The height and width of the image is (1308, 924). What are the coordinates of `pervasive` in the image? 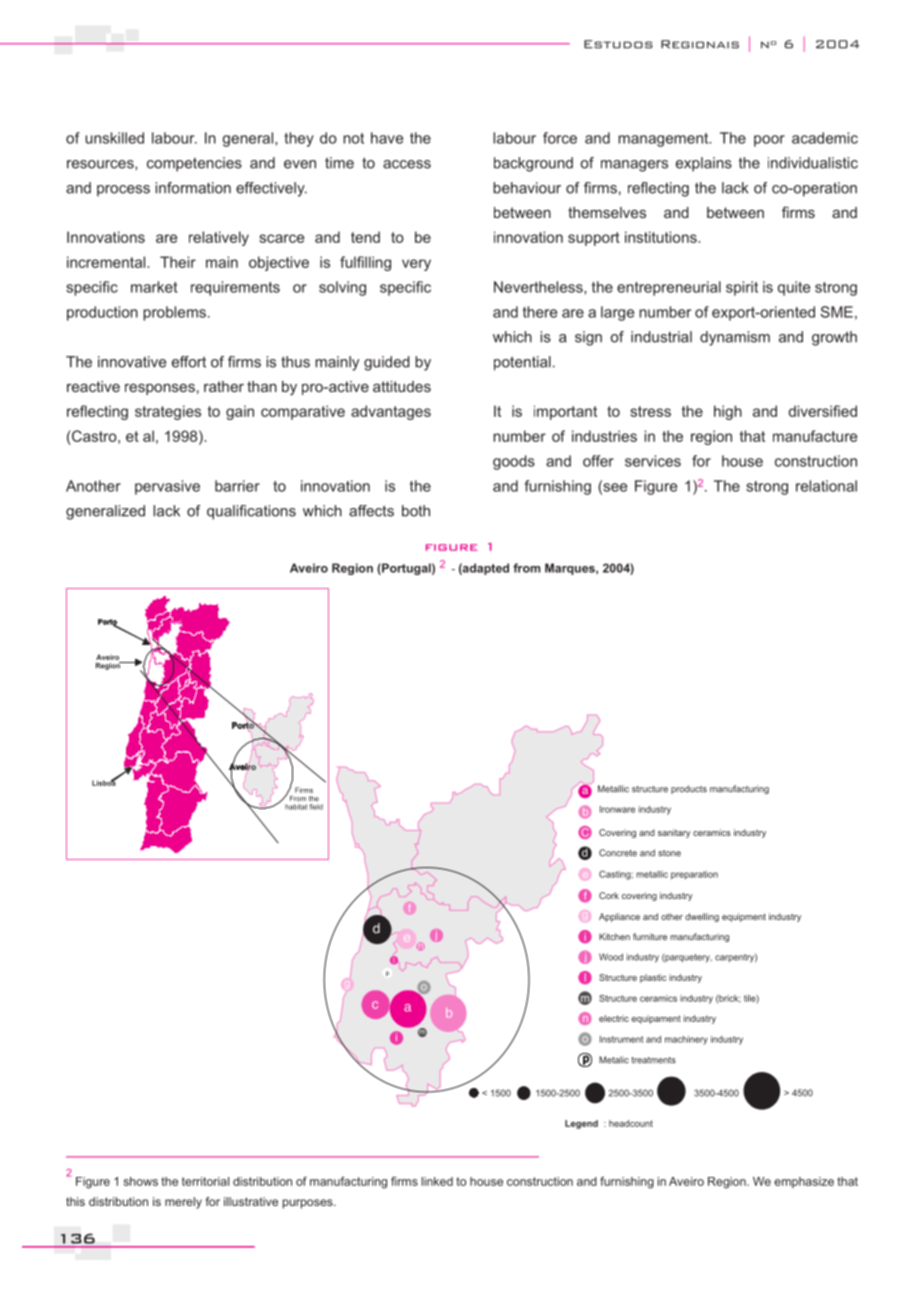 It's located at (167, 487).
